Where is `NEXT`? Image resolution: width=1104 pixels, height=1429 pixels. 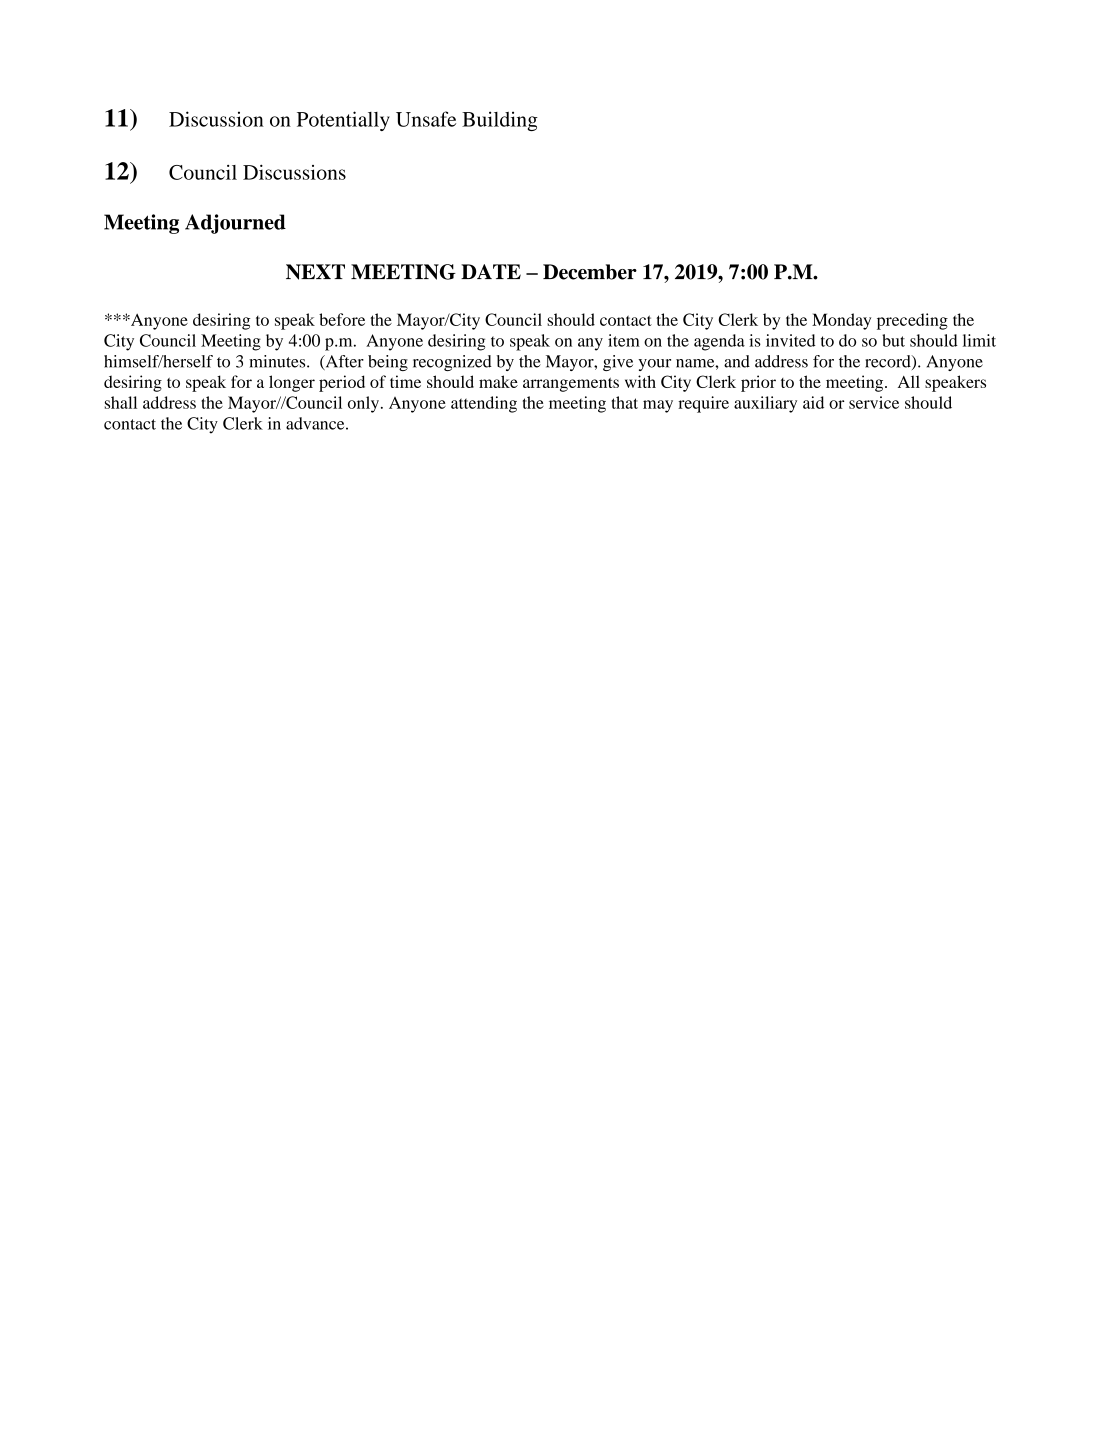 NEXT is located at coordinates (315, 272).
